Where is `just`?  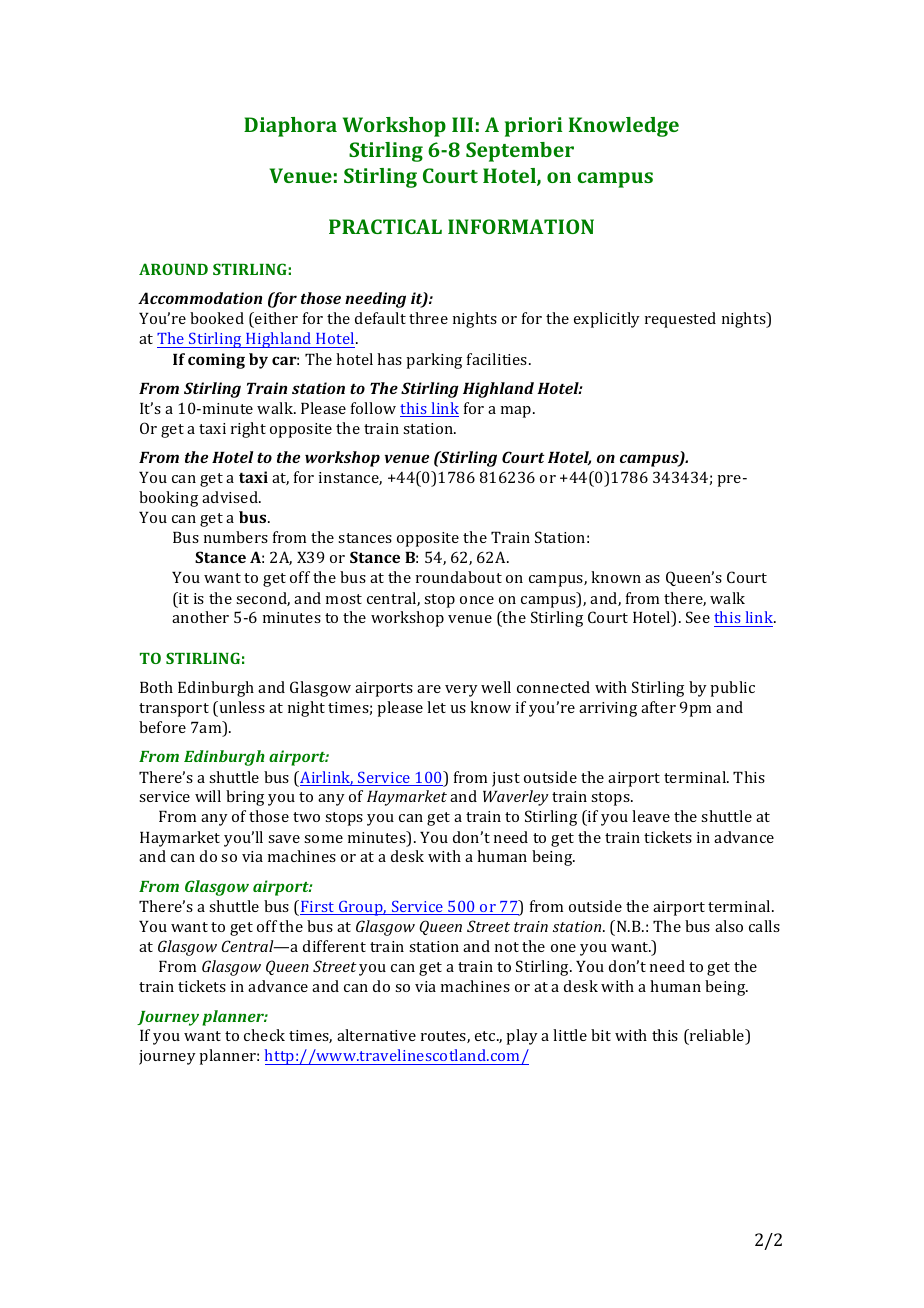
just is located at coordinates (506, 779).
